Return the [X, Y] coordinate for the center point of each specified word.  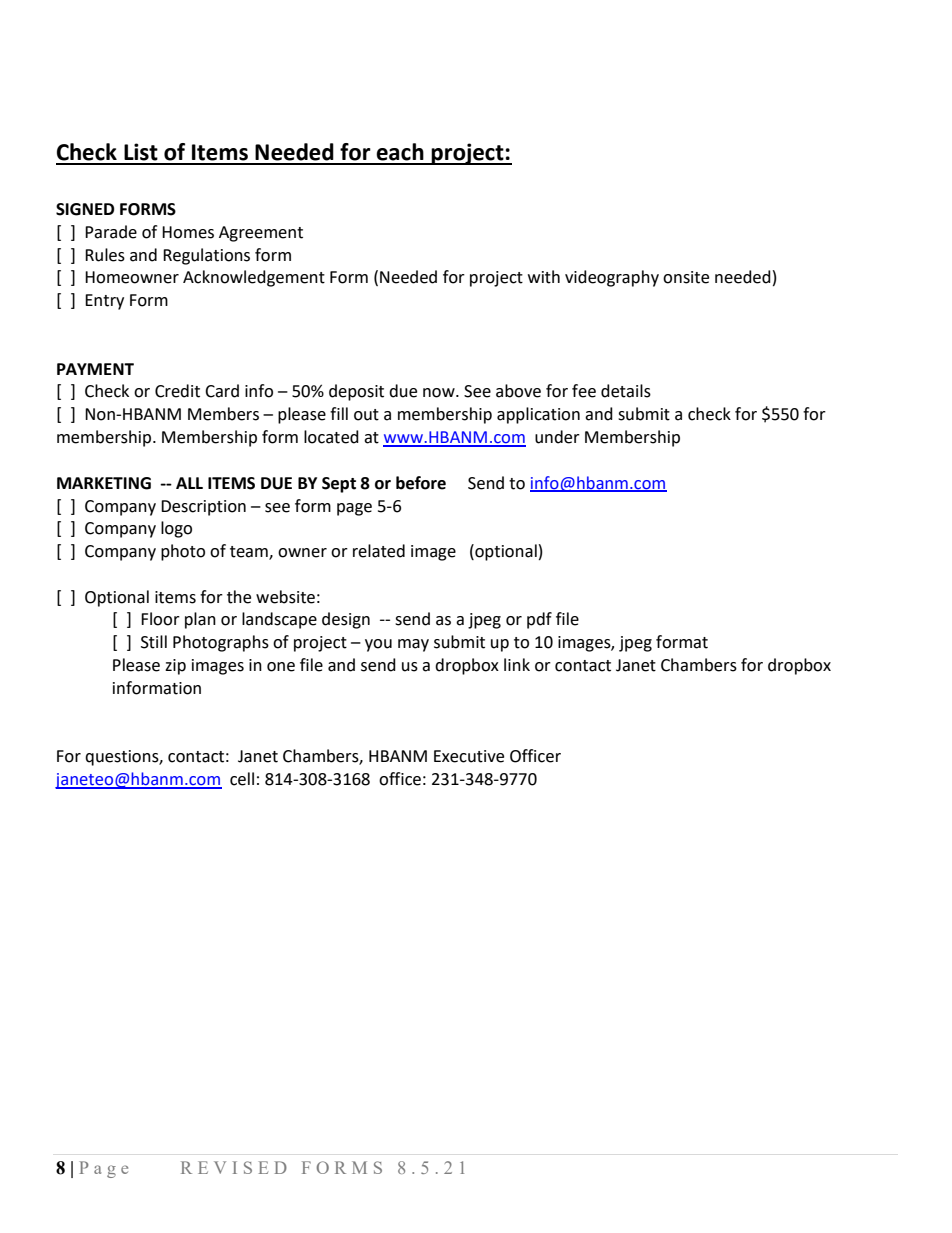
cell [242, 779]
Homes [188, 232]
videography [612, 278]
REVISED [234, 1167]
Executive [469, 756]
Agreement [261, 234]
